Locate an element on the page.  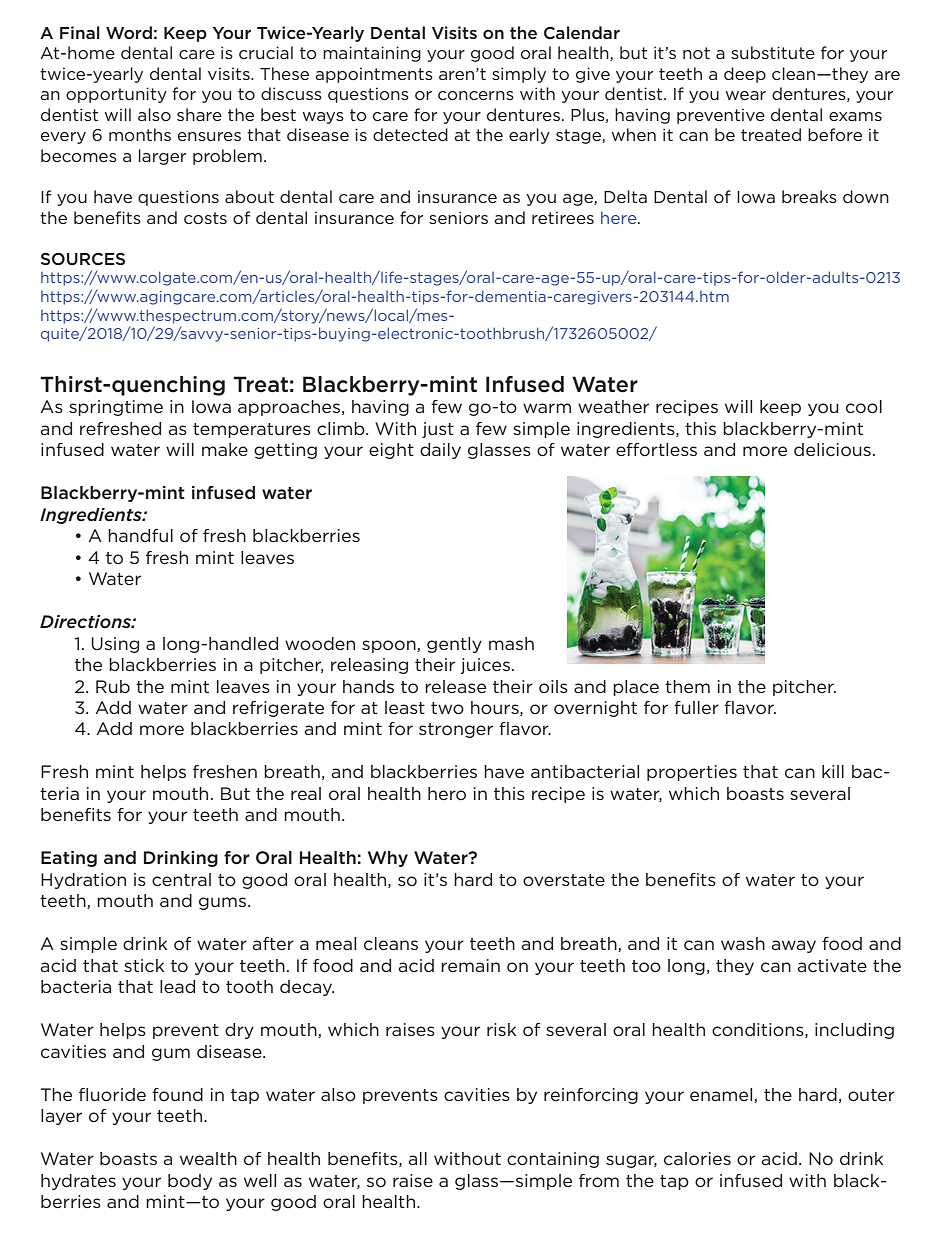
wealth is located at coordinates (208, 1158).
